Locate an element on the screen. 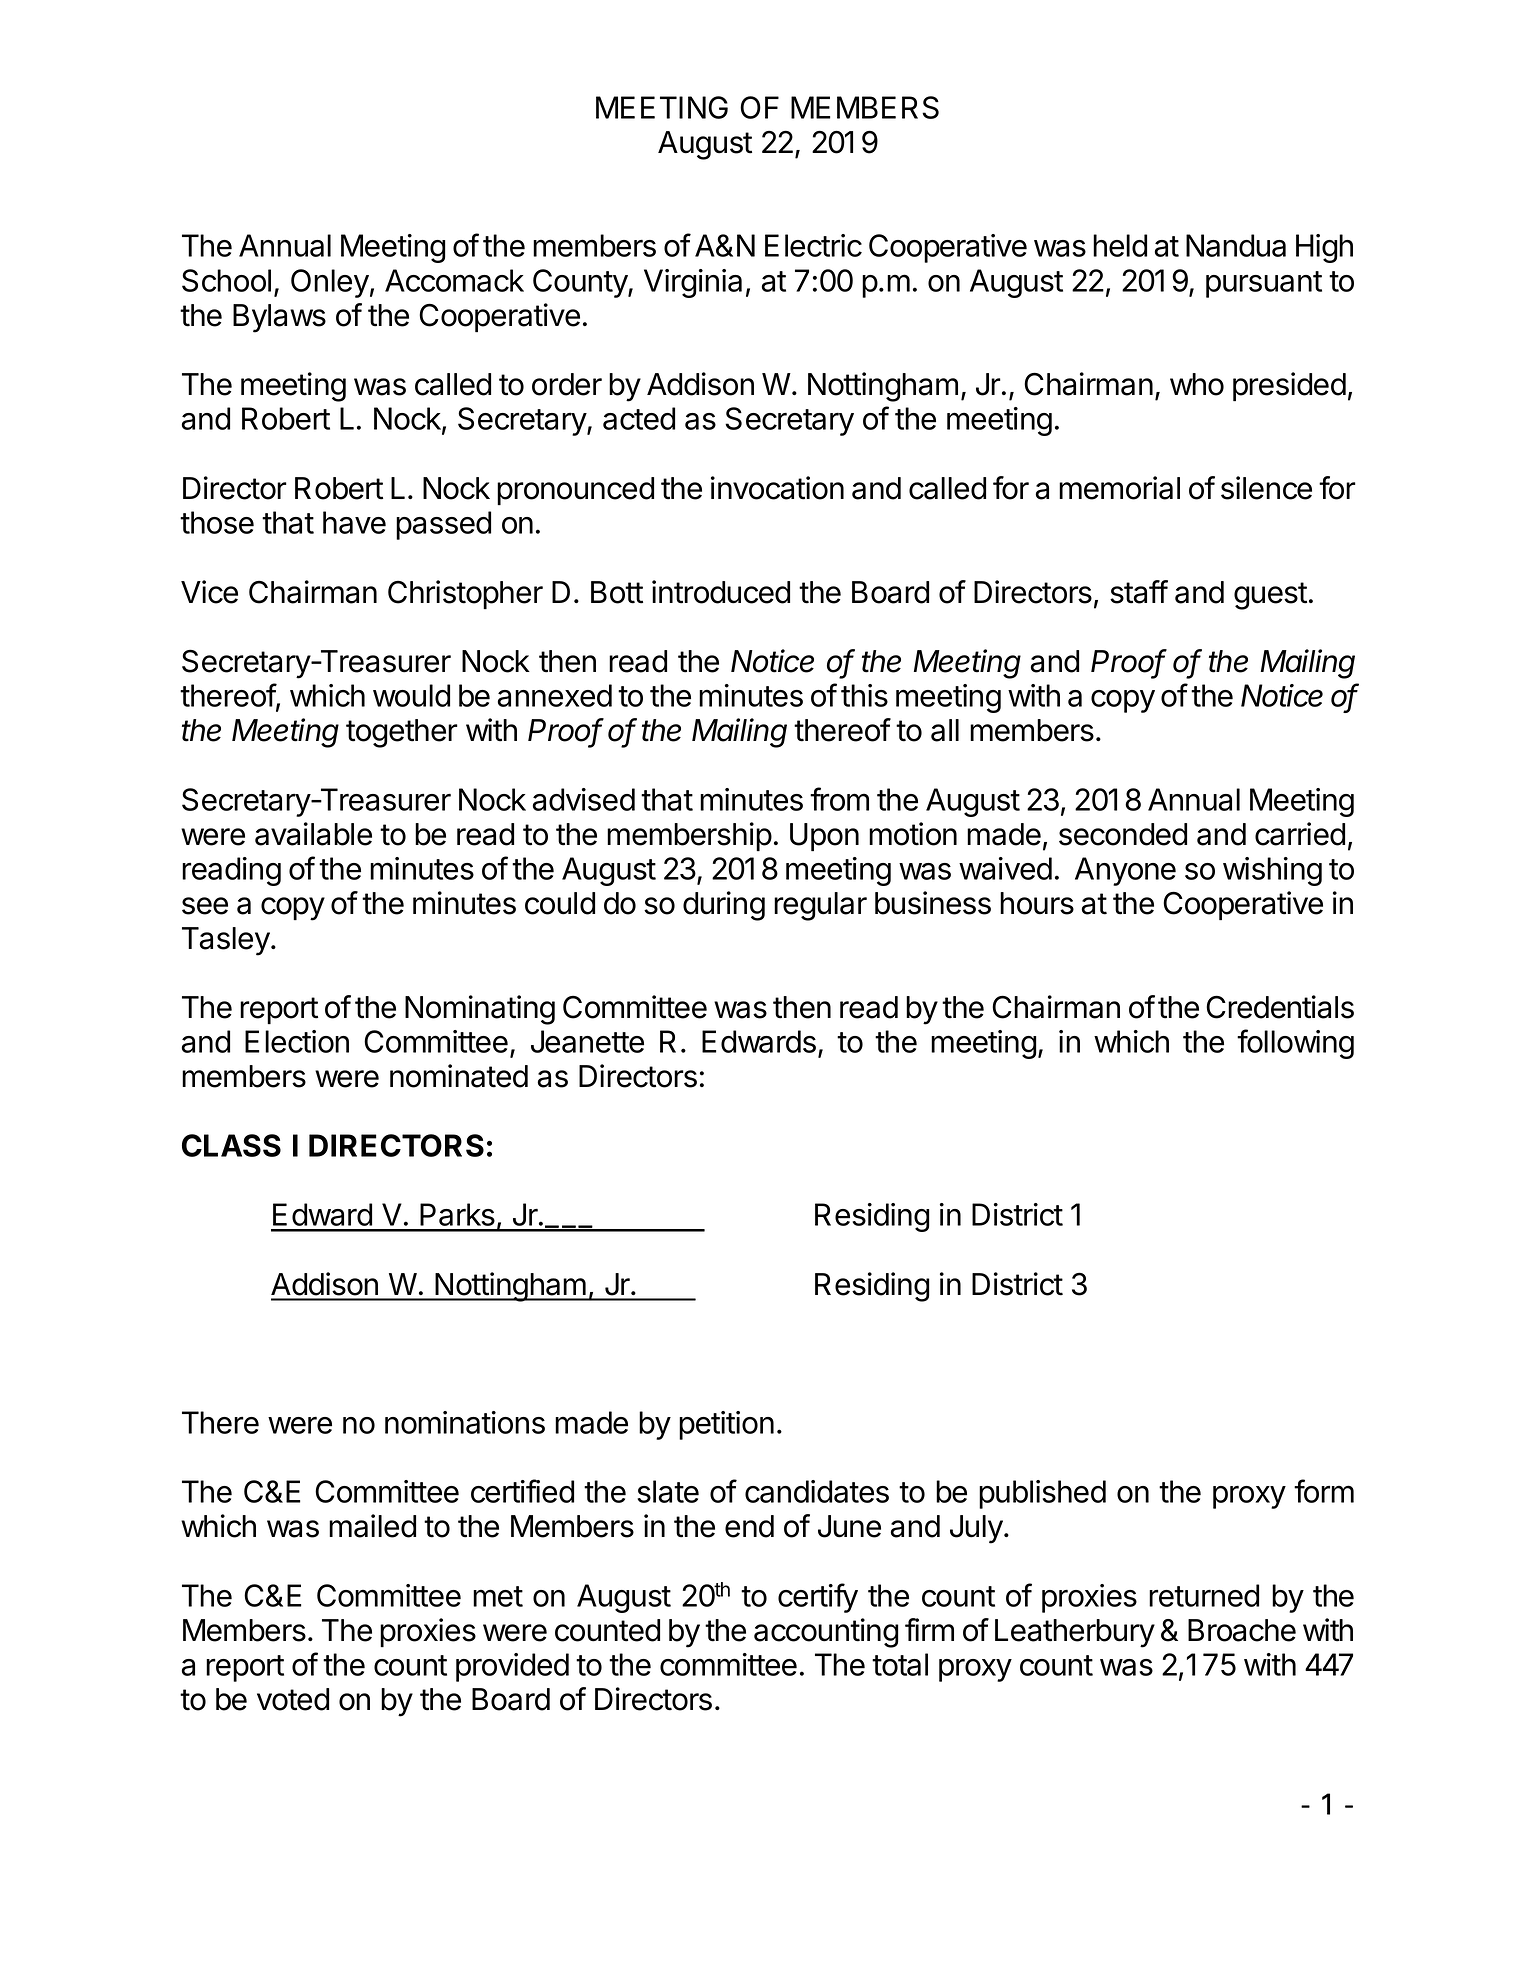 This screenshot has height=1986, width=1535. Virginia is located at coordinates (693, 283).
